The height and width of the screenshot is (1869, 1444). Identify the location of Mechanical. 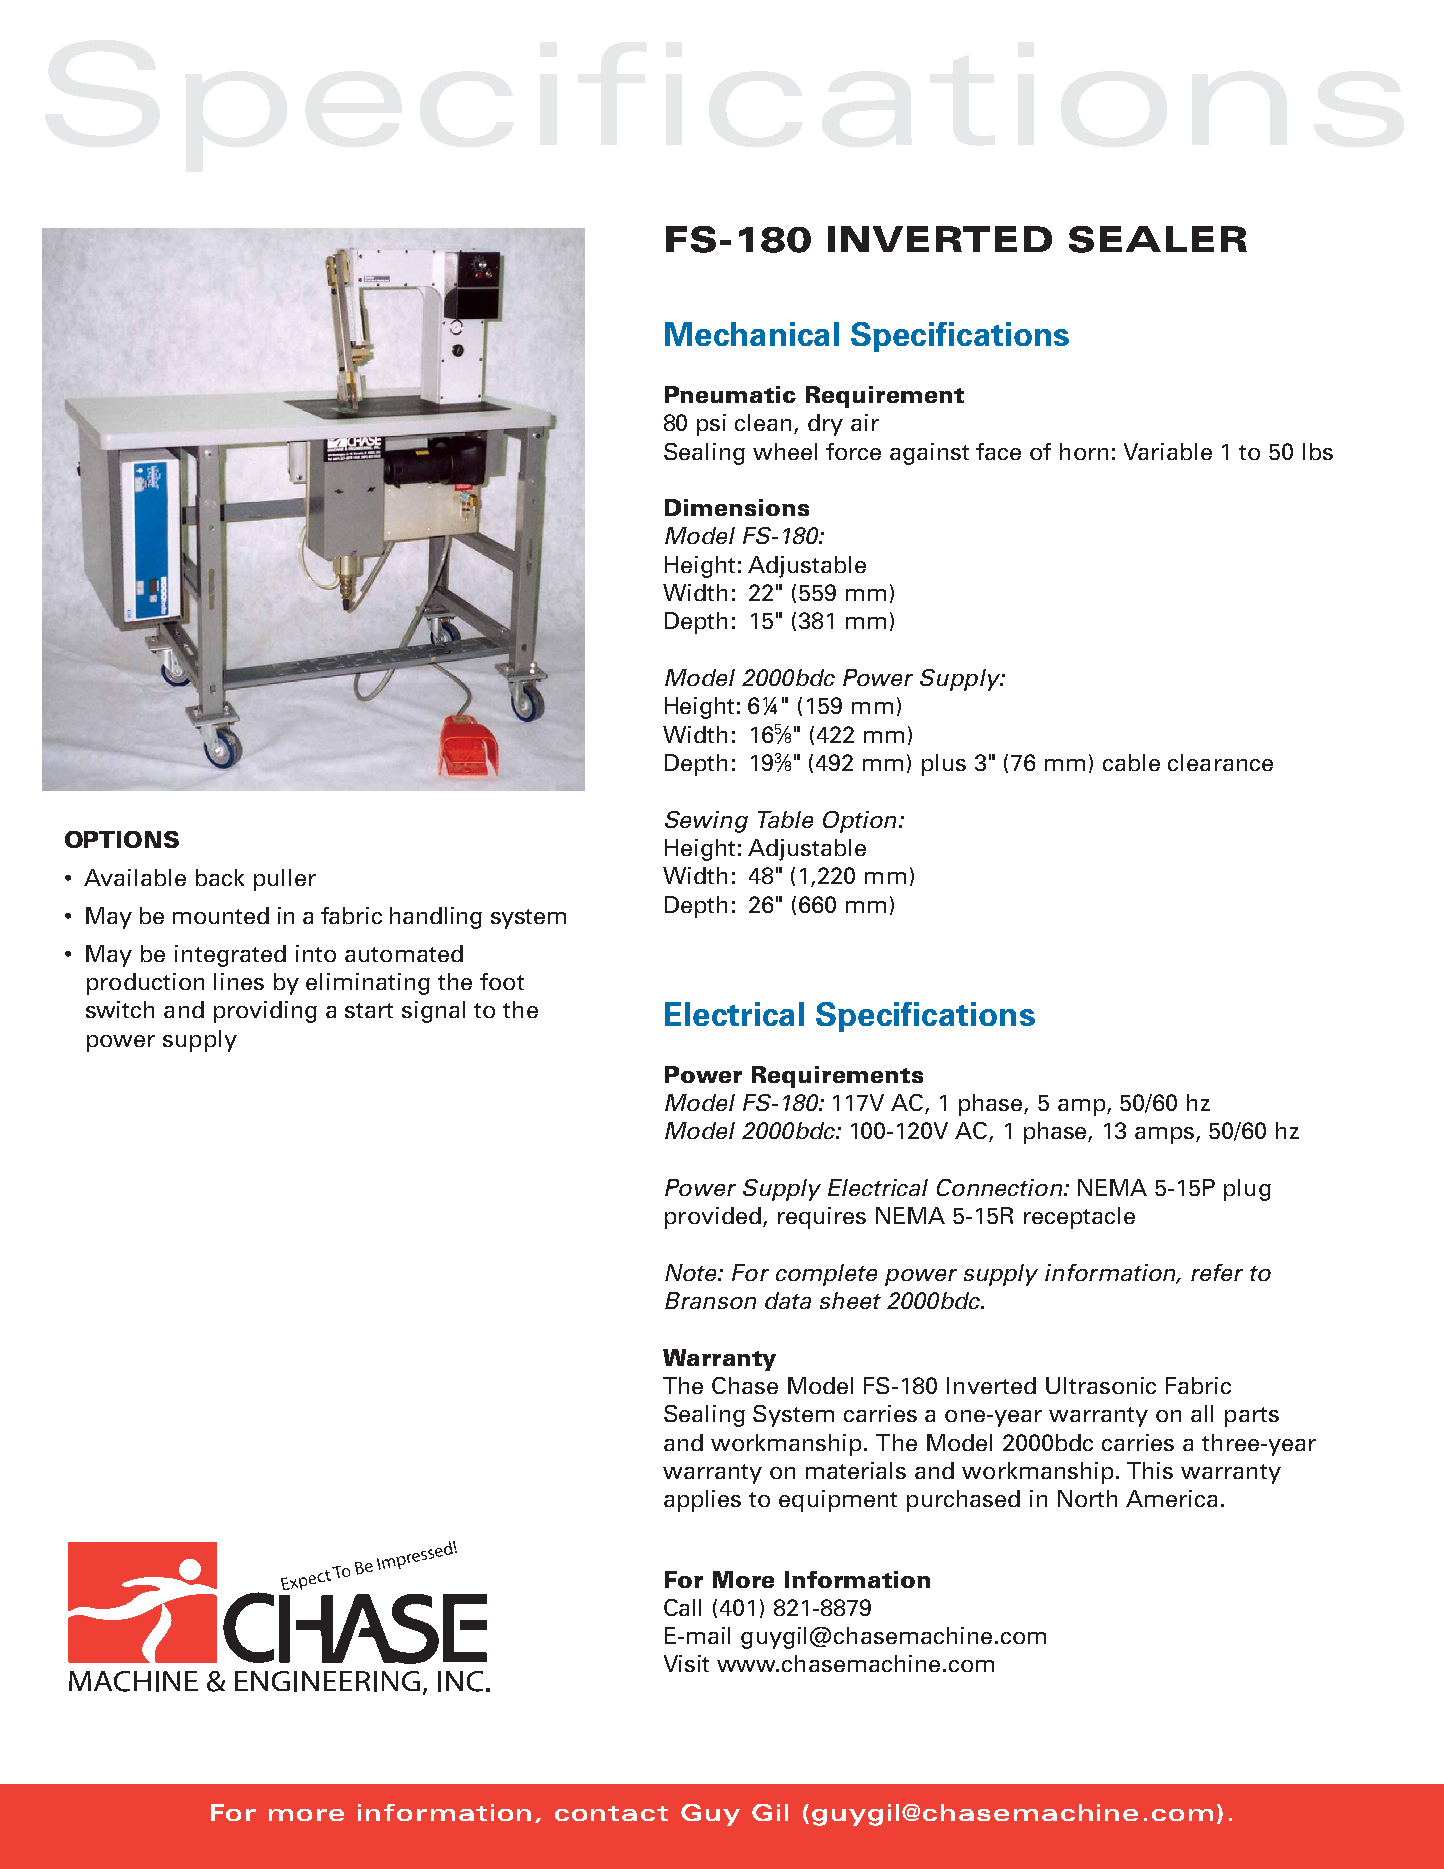
(752, 334).
